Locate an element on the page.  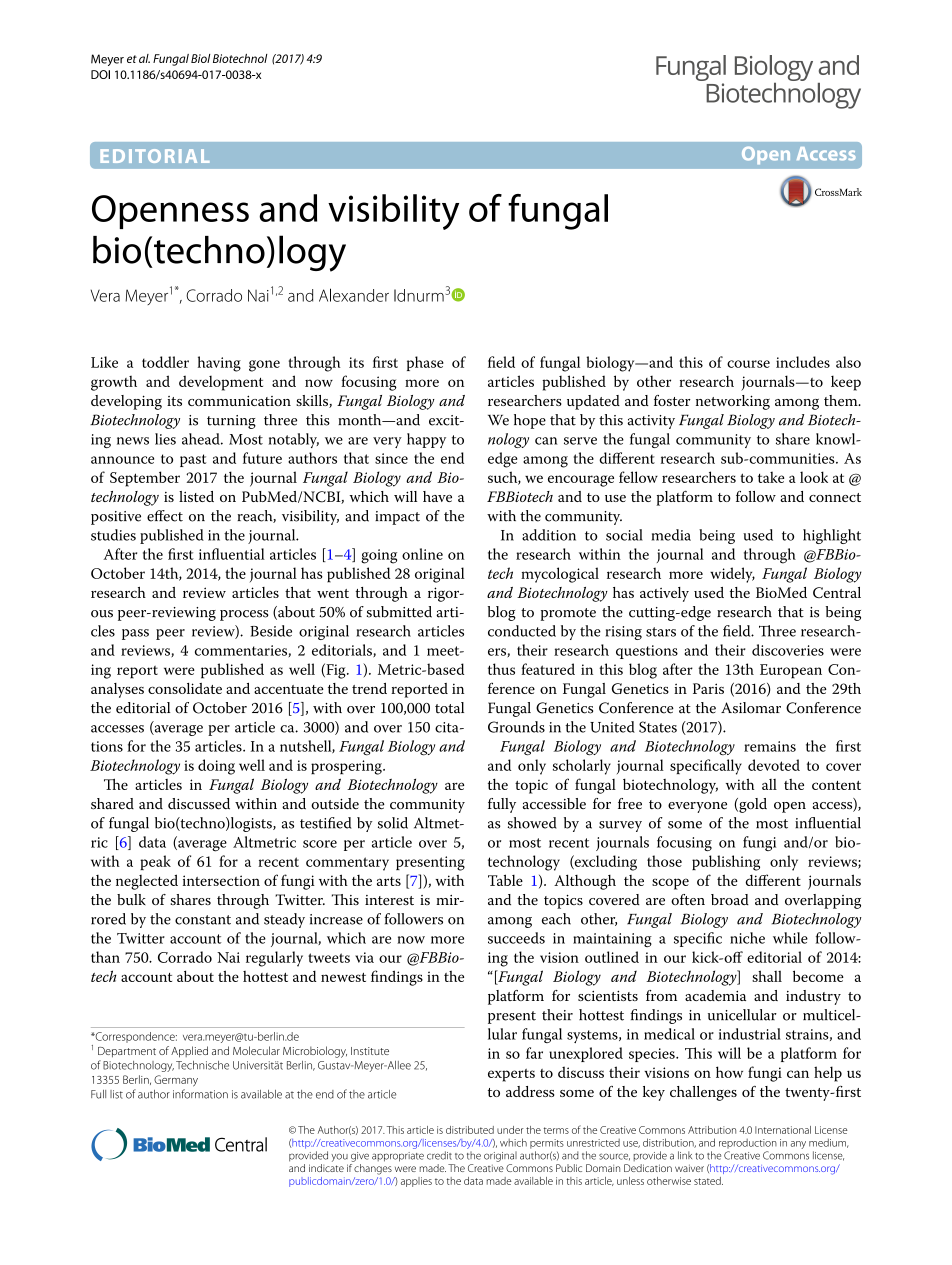
phase is located at coordinates (425, 363).
